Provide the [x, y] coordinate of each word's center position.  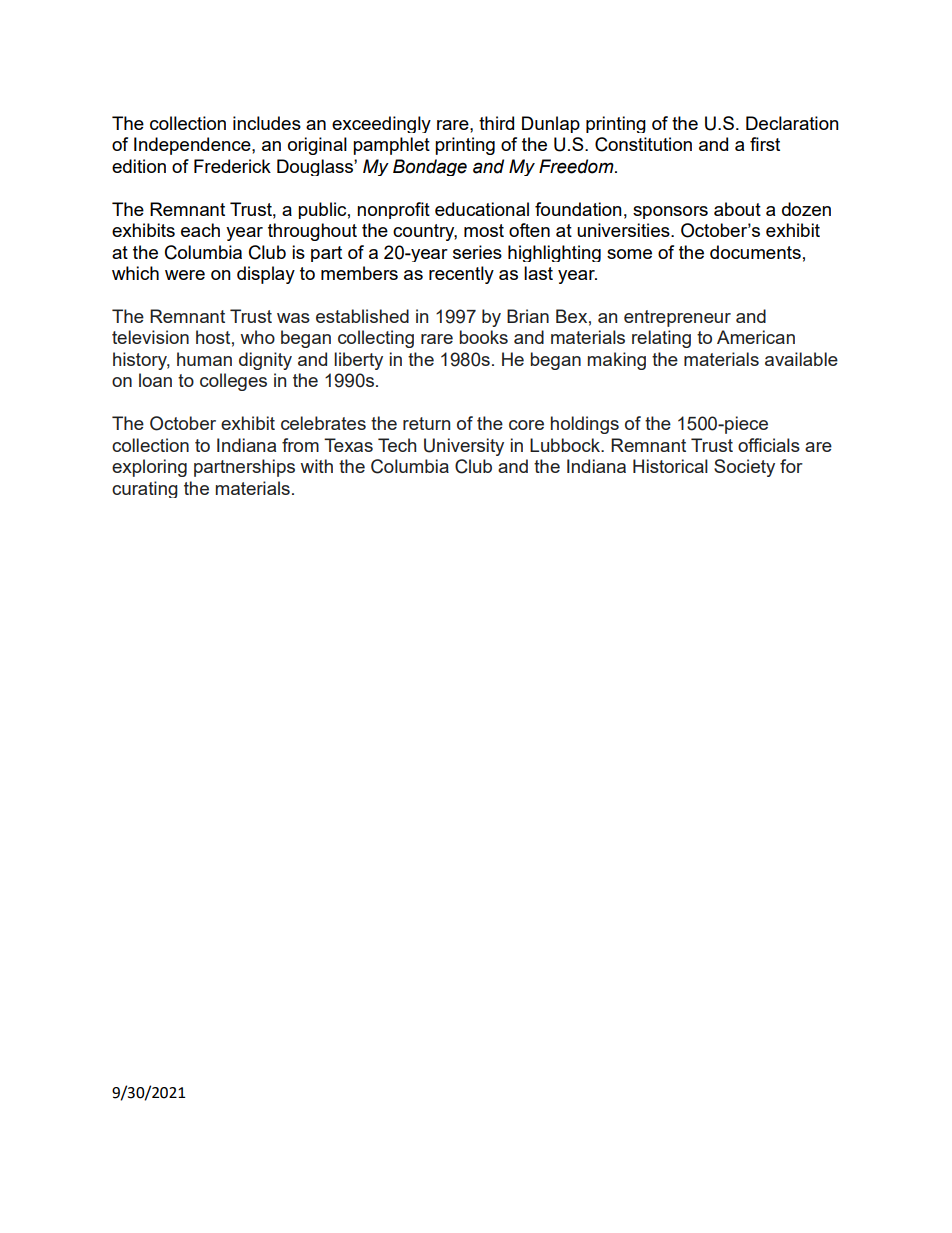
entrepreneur [677, 318]
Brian [528, 316]
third [496, 123]
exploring [149, 468]
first [765, 144]
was [293, 318]
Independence [193, 146]
